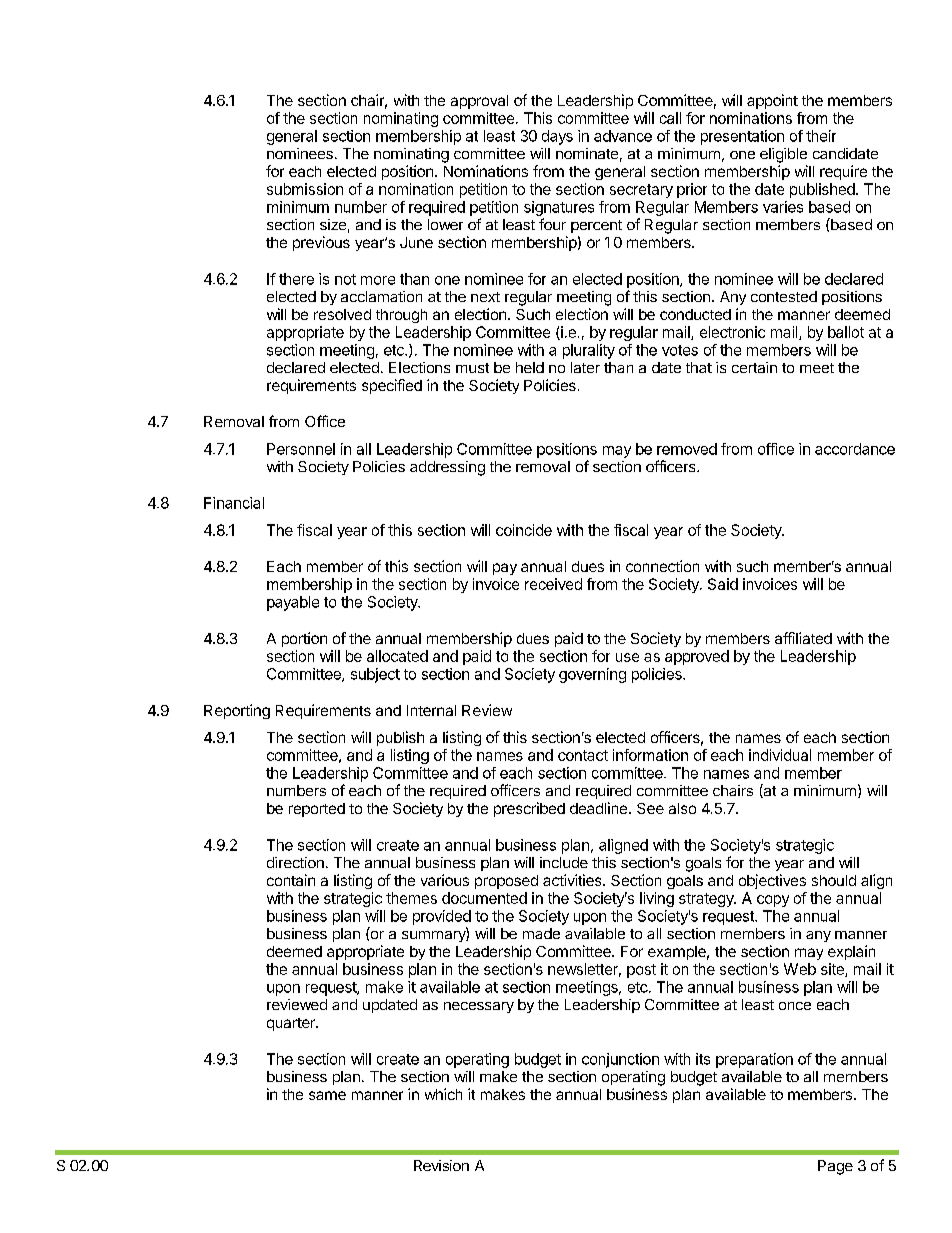  I want to click on Revision, so click(441, 1165).
